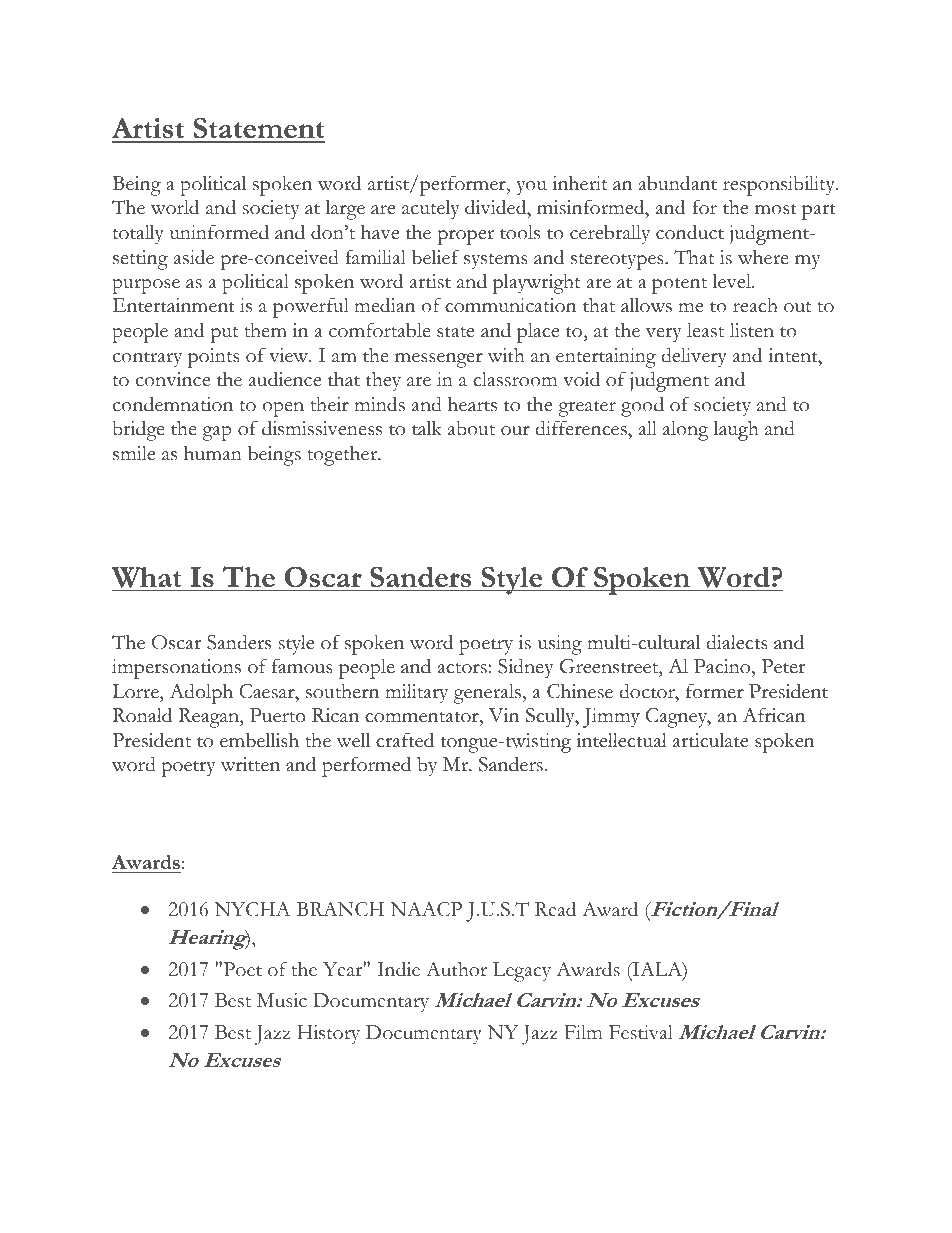 The image size is (952, 1233). I want to click on articulate, so click(710, 740).
